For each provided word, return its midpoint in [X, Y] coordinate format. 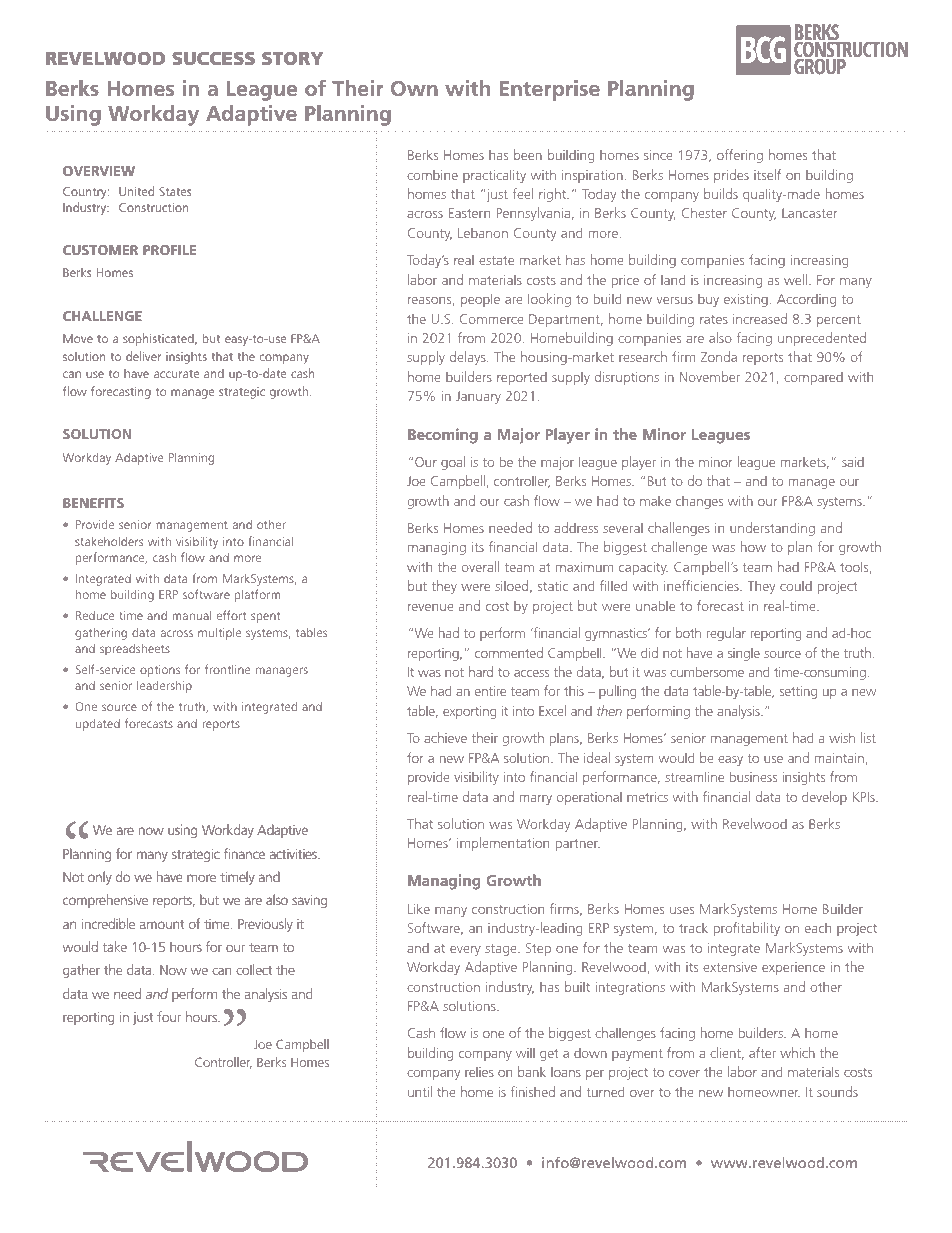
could [796, 586]
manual [191, 615]
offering [740, 156]
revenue [431, 607]
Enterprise [550, 90]
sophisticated [159, 340]
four [169, 1016]
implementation [503, 844]
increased [760, 318]
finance [244, 853]
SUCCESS [213, 58]
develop [824, 798]
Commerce [492, 319]
